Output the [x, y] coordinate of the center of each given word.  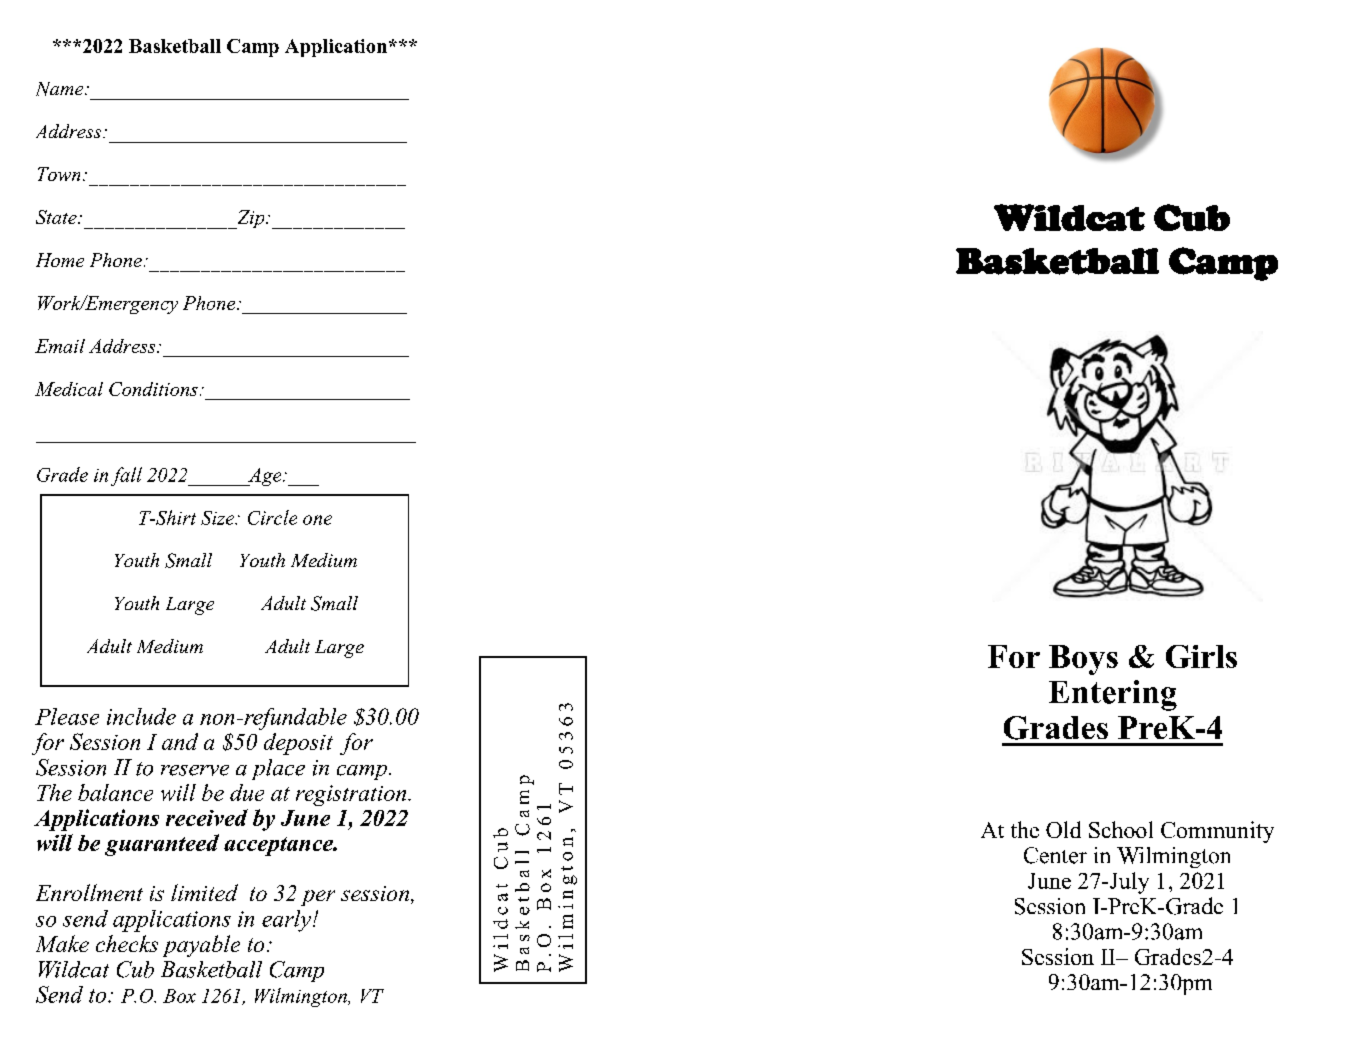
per [318, 898]
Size [218, 518]
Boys [1083, 660]
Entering [1113, 695]
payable [201, 946]
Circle [272, 517]
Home [60, 260]
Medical [69, 389]
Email [60, 346]
